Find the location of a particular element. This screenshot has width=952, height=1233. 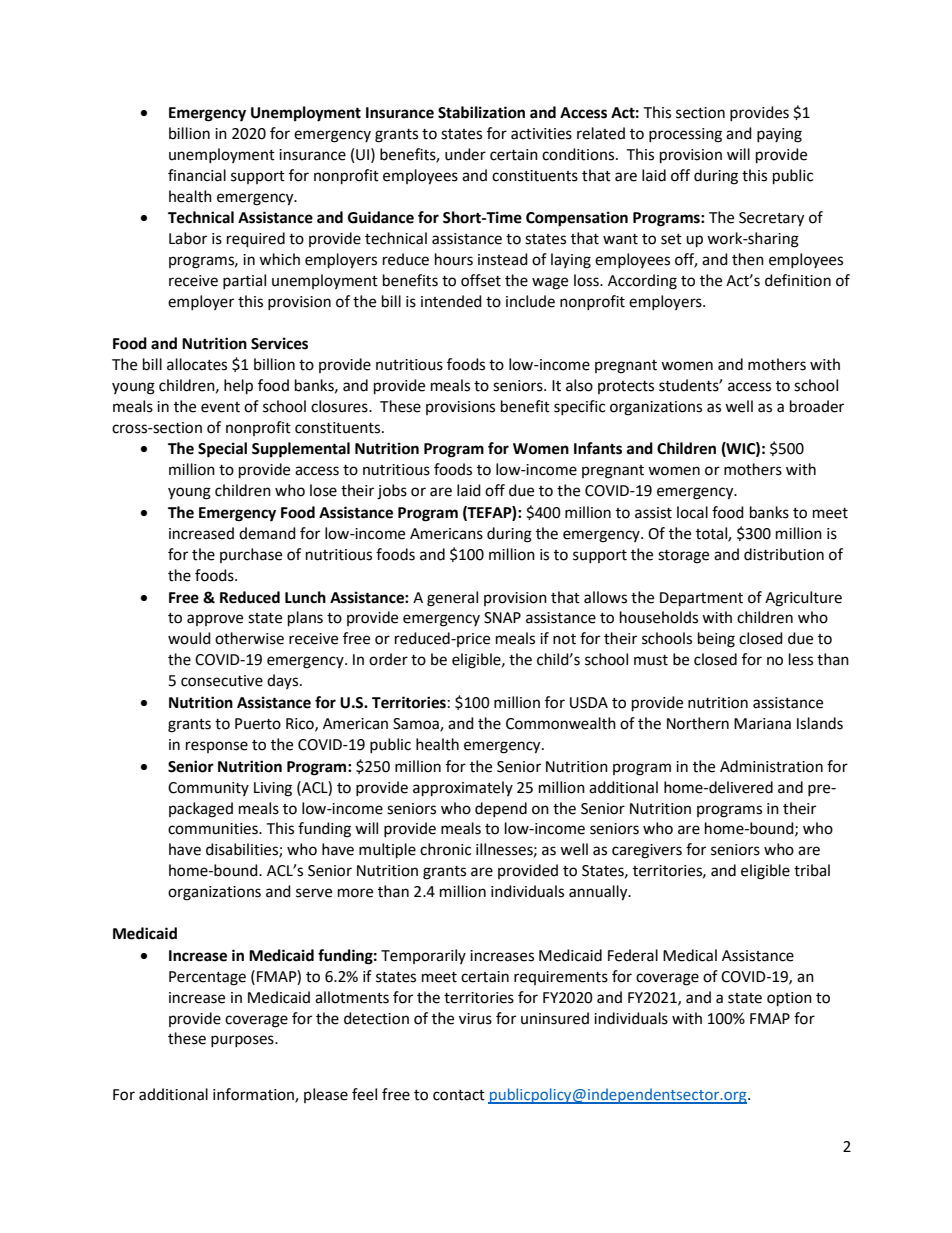

financial is located at coordinates (197, 175).
